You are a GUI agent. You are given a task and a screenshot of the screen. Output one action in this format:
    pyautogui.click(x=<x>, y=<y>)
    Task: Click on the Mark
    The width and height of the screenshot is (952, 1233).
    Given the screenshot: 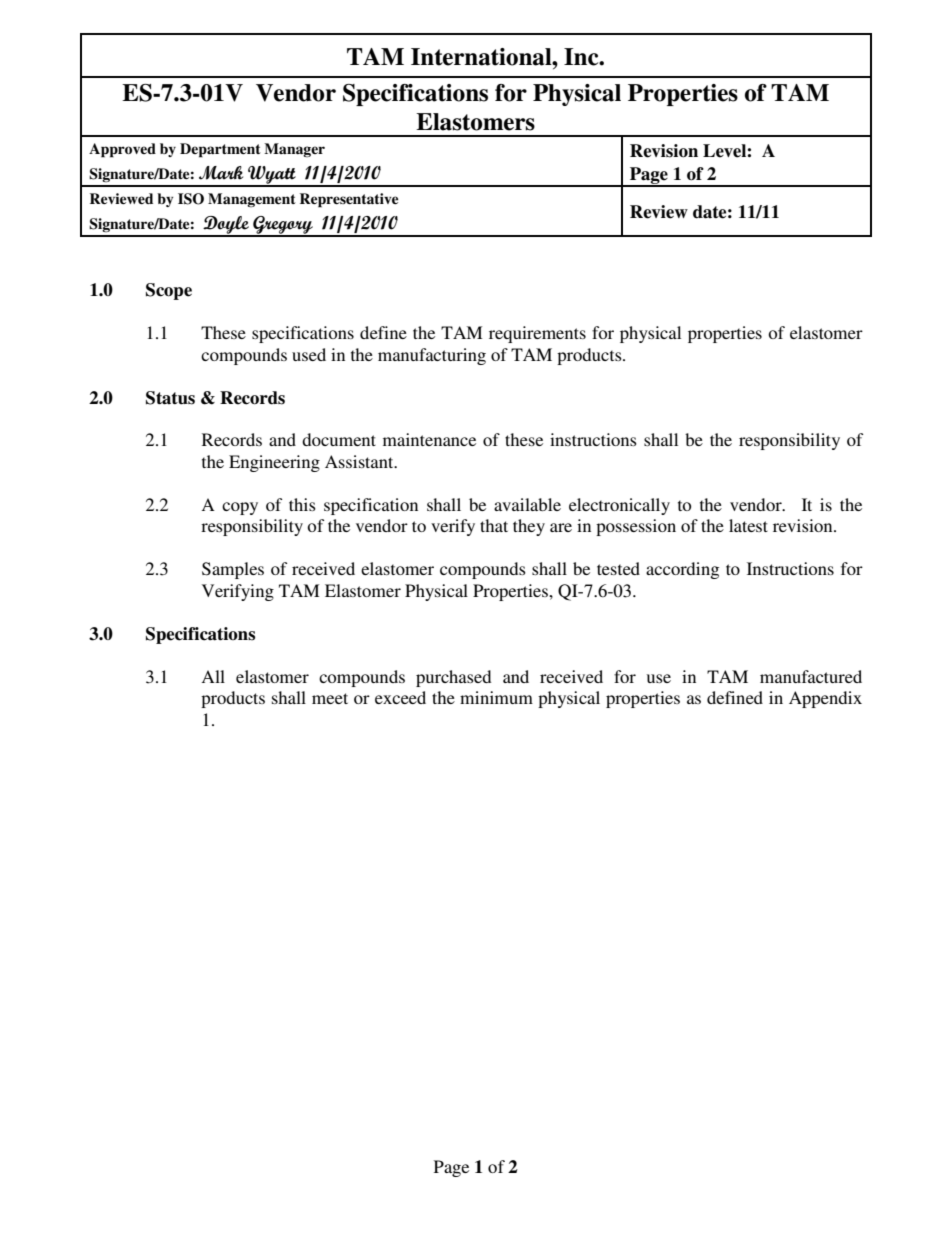 What is the action you would take?
    pyautogui.click(x=221, y=173)
